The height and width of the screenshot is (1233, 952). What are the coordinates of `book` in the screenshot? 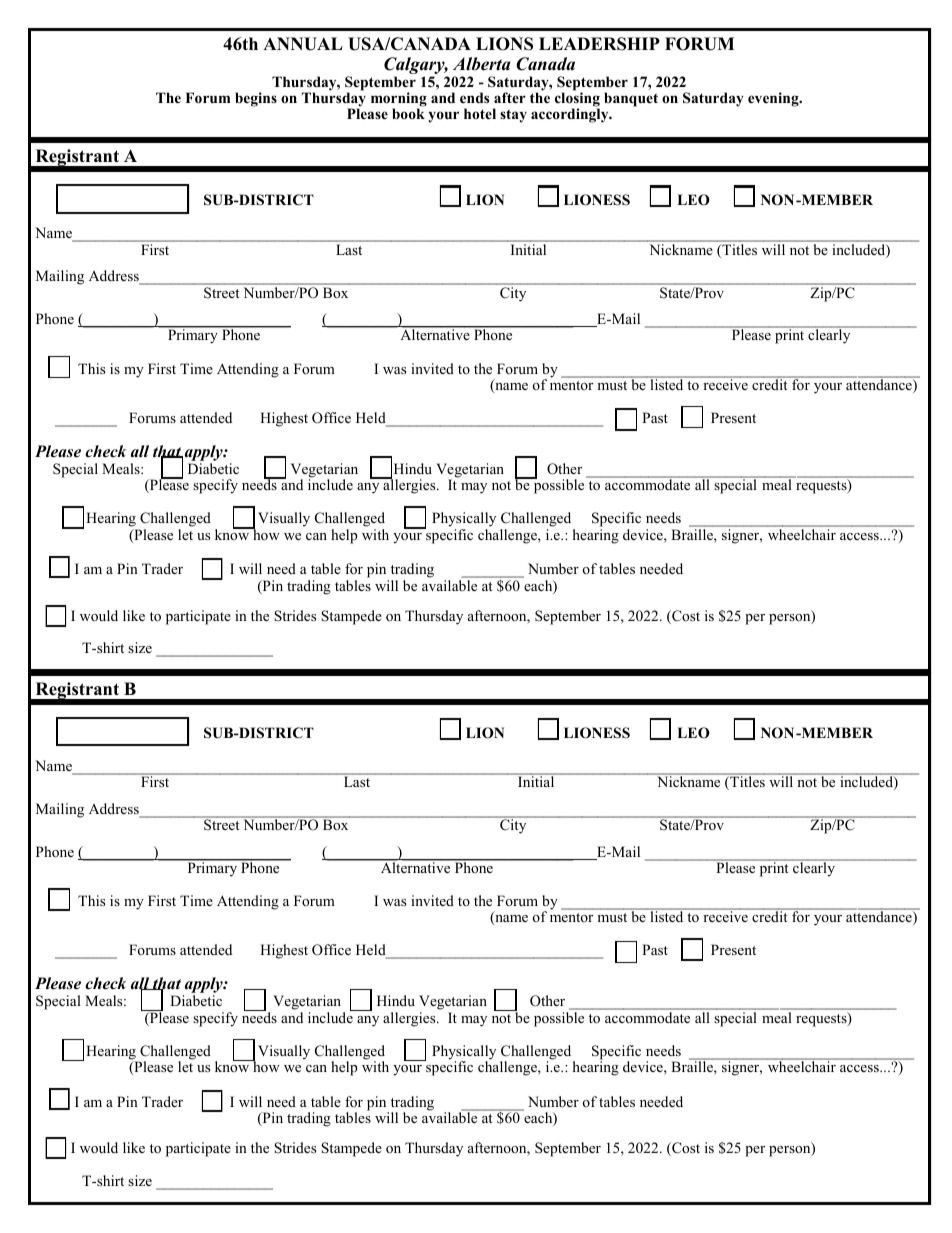 It's located at (408, 113).
